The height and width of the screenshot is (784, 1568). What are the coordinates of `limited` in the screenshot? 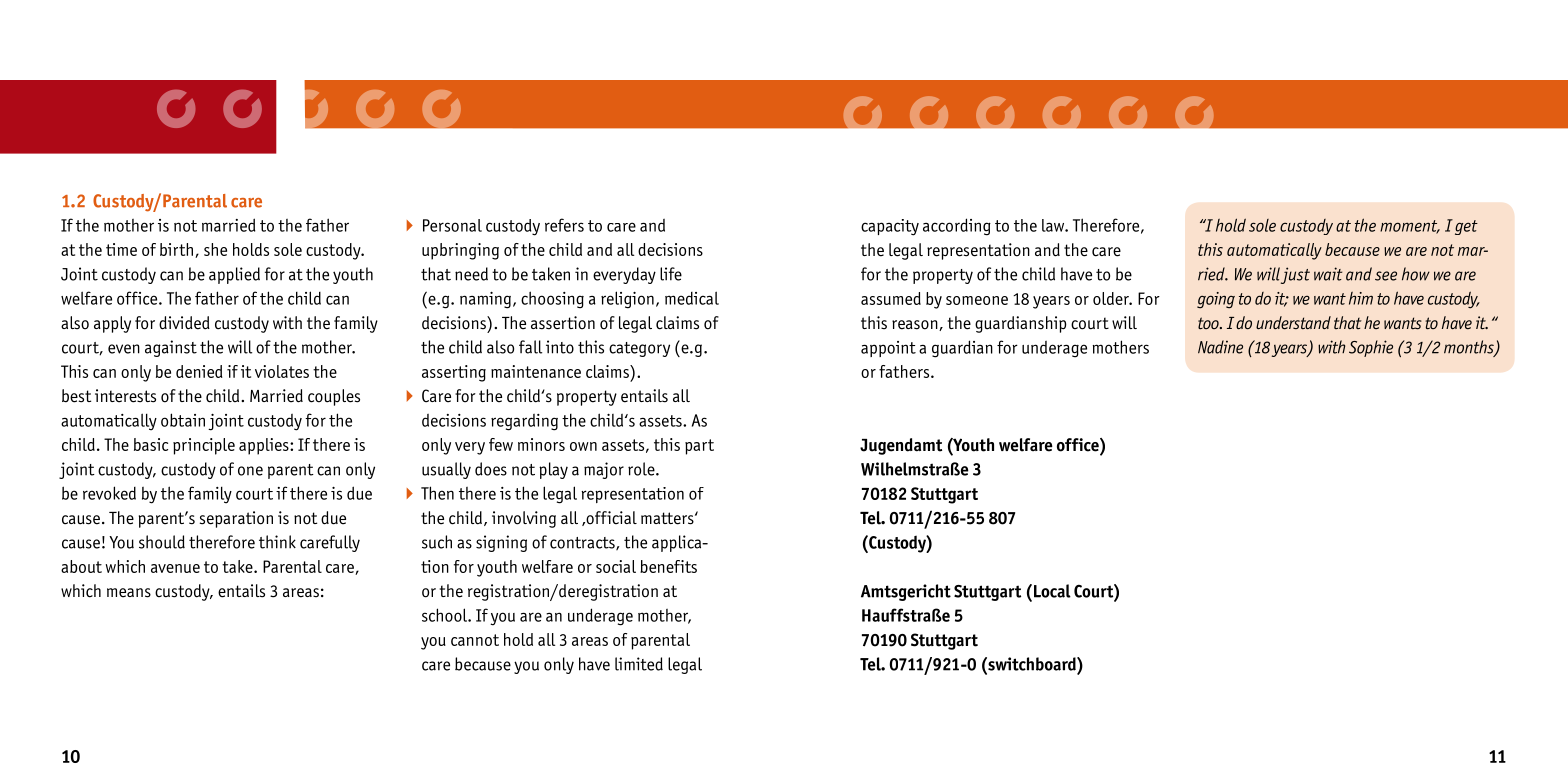 It's located at (639, 664).
